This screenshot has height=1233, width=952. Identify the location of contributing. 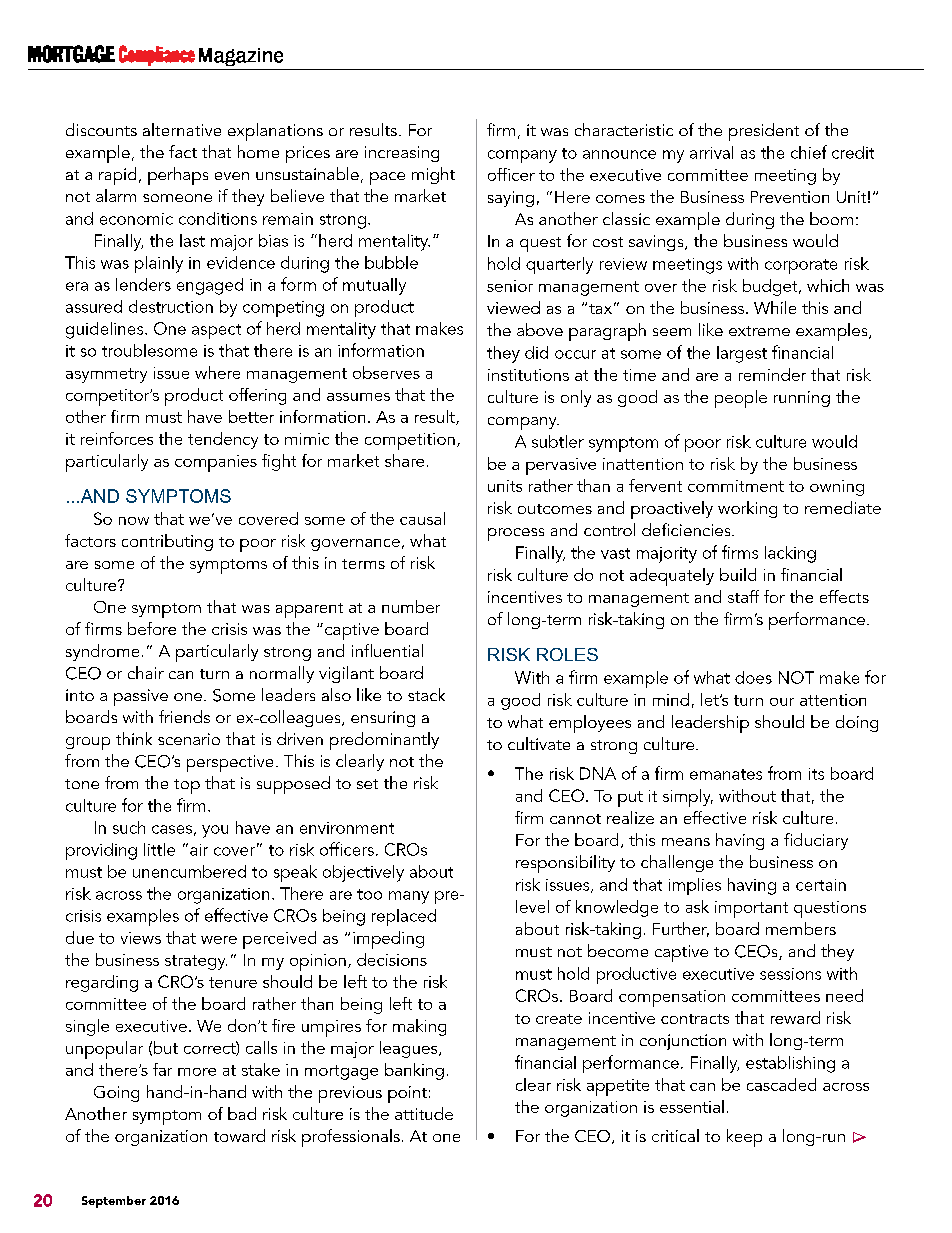
(167, 542).
